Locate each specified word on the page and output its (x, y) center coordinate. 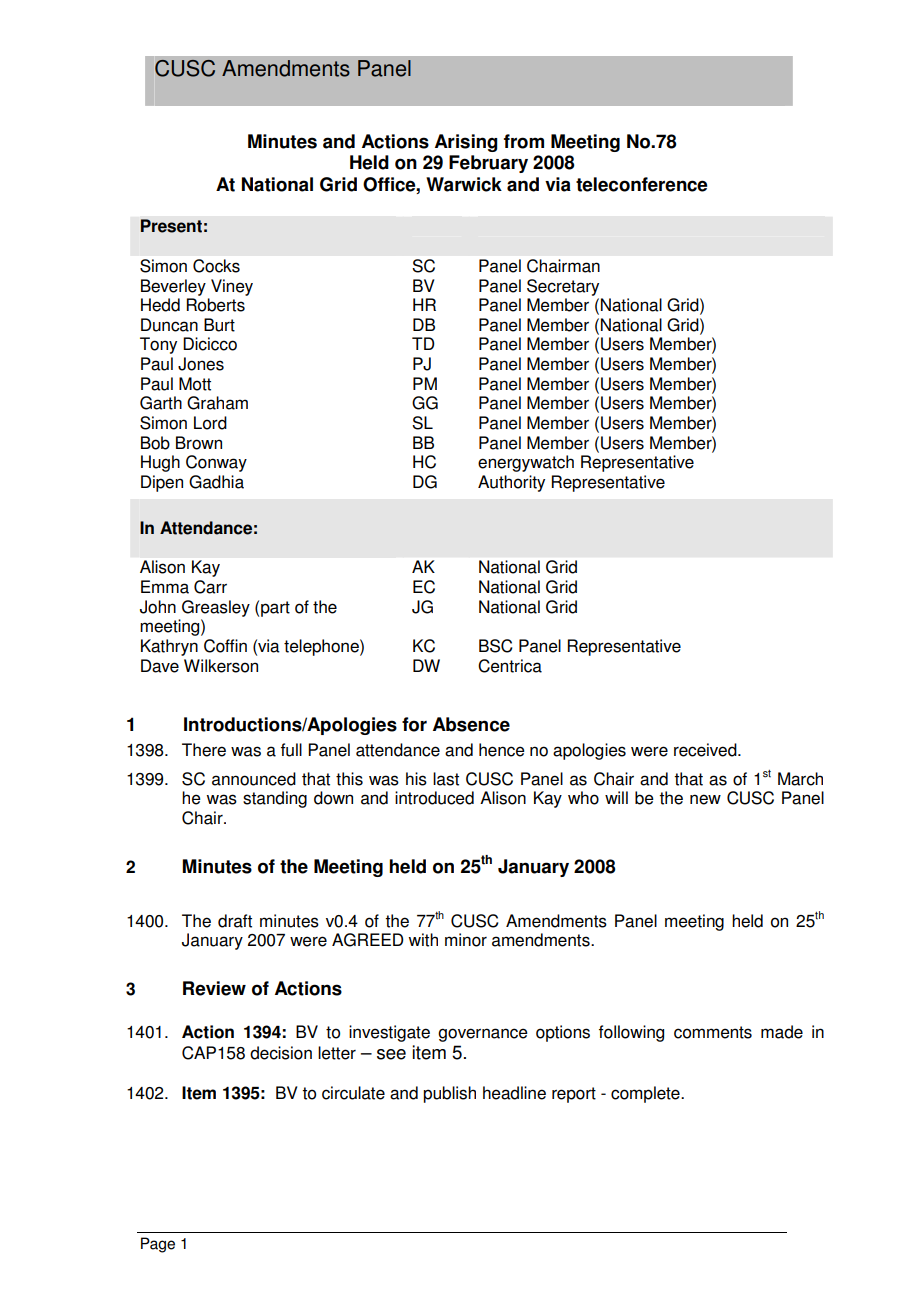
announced (254, 779)
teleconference (641, 184)
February (488, 164)
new (705, 799)
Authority (511, 483)
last (446, 779)
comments (713, 1032)
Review (214, 988)
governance (483, 1035)
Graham (217, 403)
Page (158, 1245)
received (706, 750)
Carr (210, 587)
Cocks (216, 266)
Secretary (563, 287)
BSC (496, 646)
